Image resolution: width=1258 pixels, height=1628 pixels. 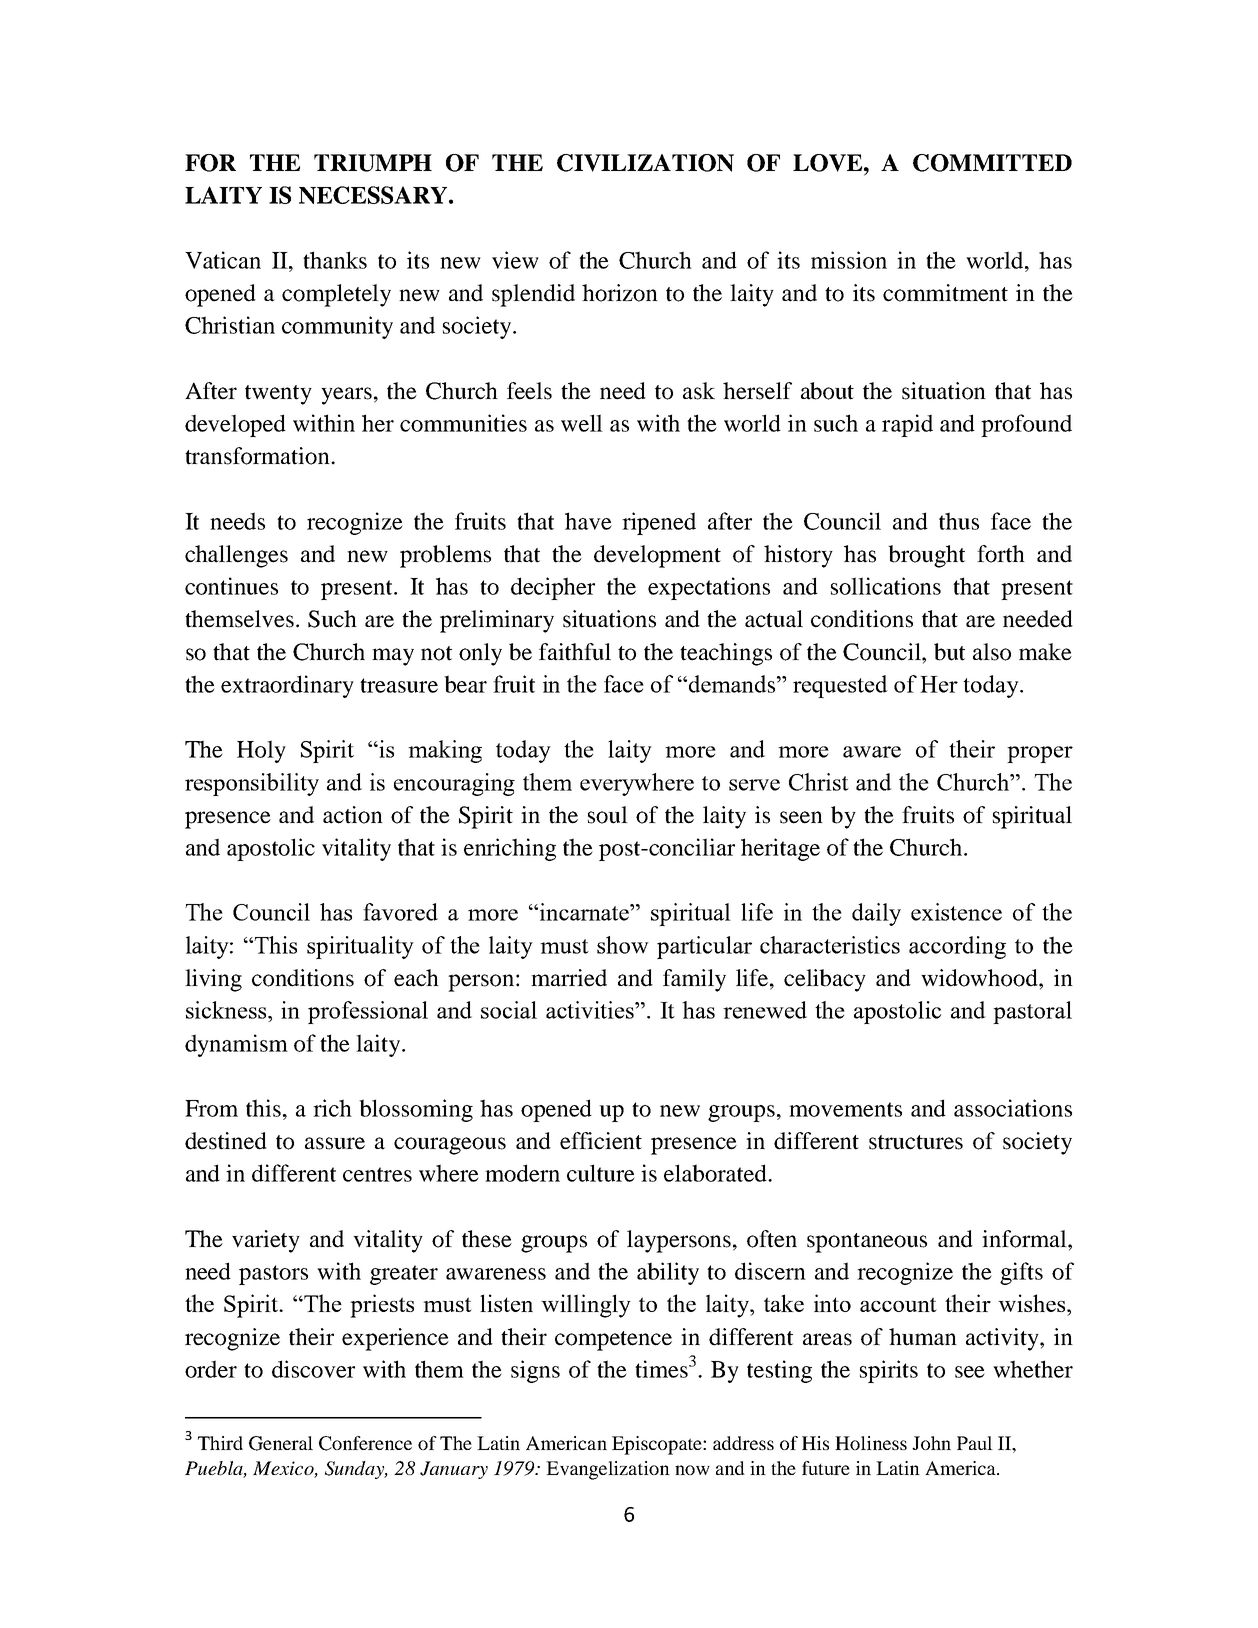 I want to click on extraordinary, so click(x=287, y=686).
